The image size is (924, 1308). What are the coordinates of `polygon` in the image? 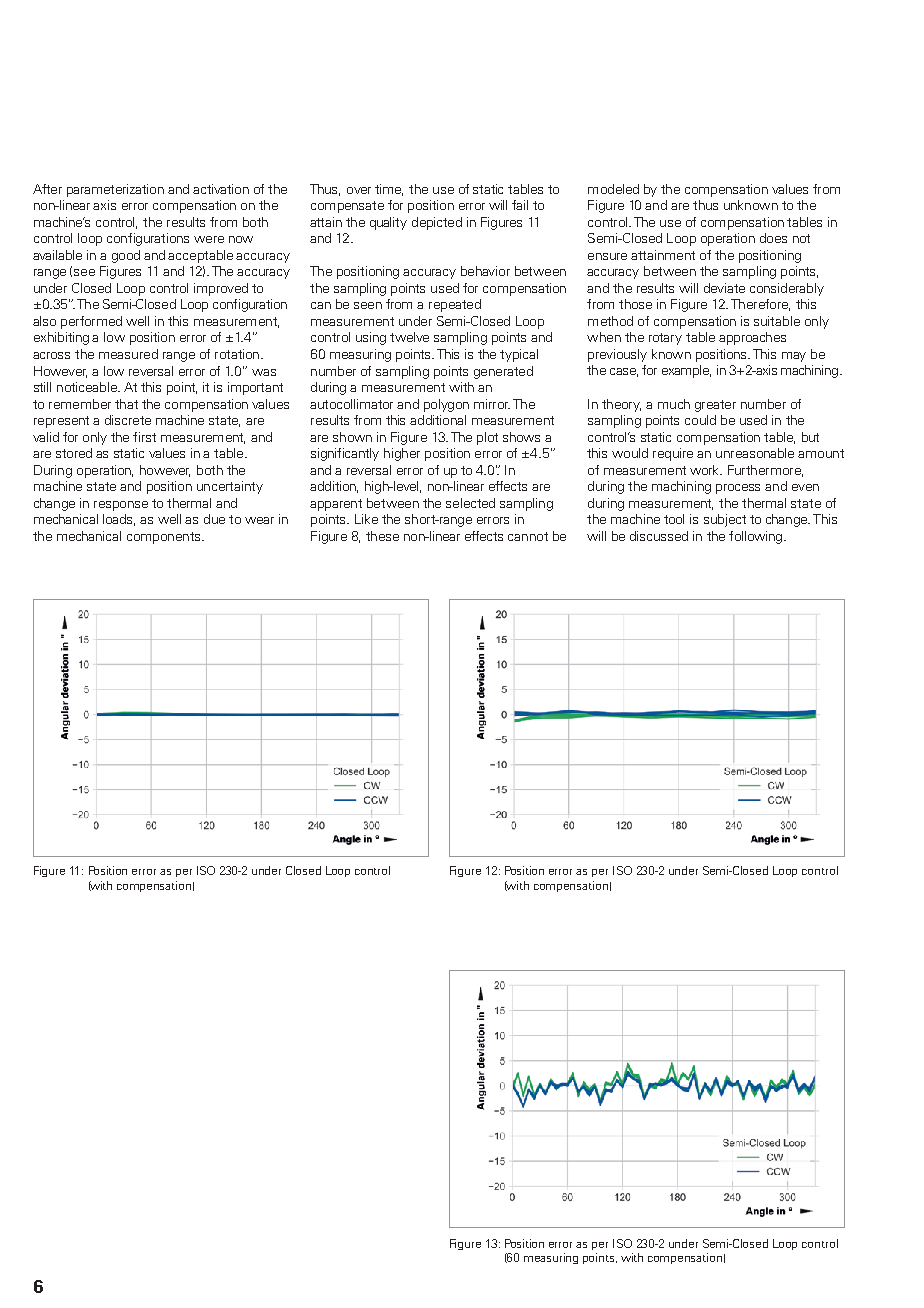 It's located at (446, 405).
